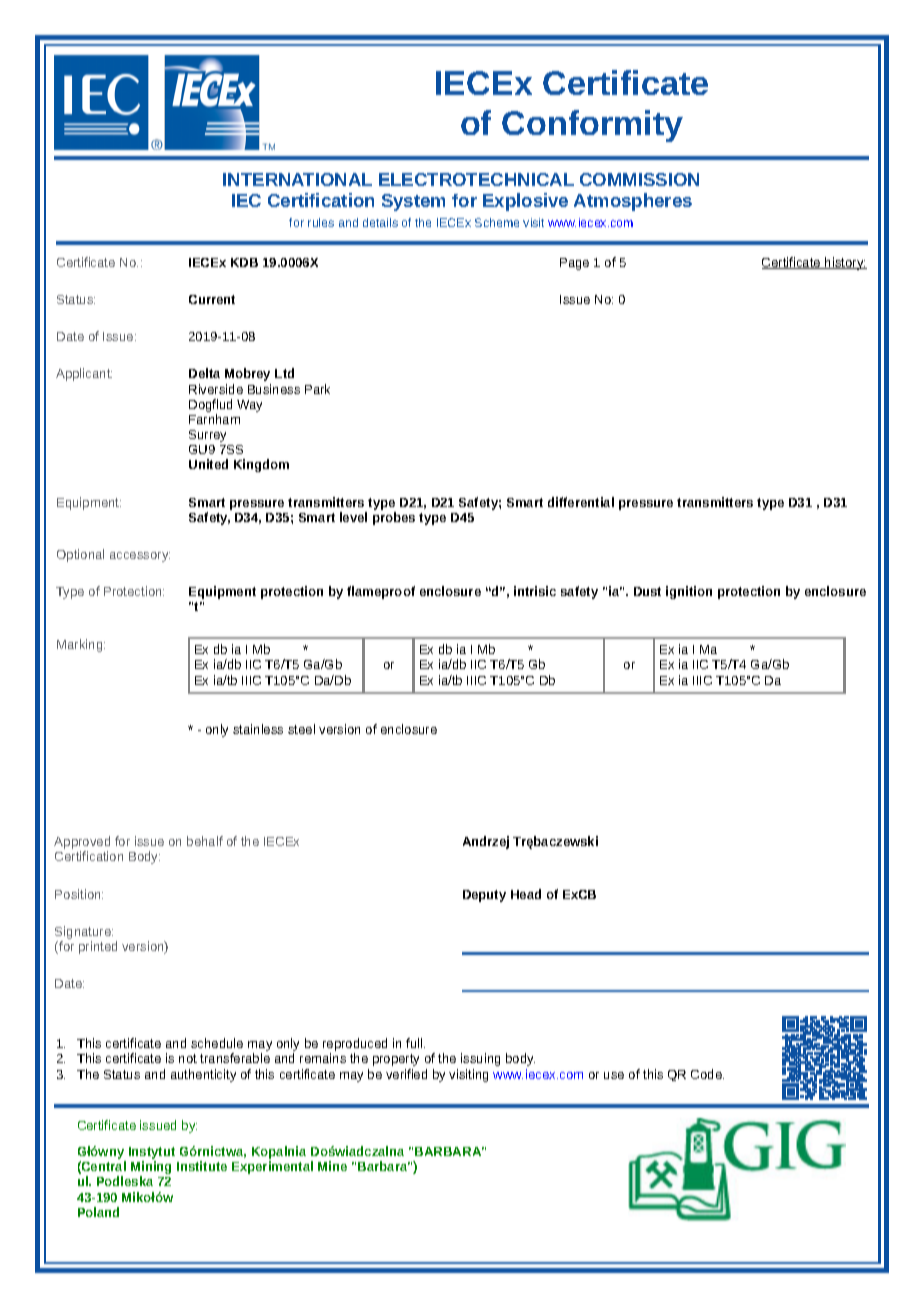 This document has width=924, height=1308. I want to click on ignition, so click(689, 592).
